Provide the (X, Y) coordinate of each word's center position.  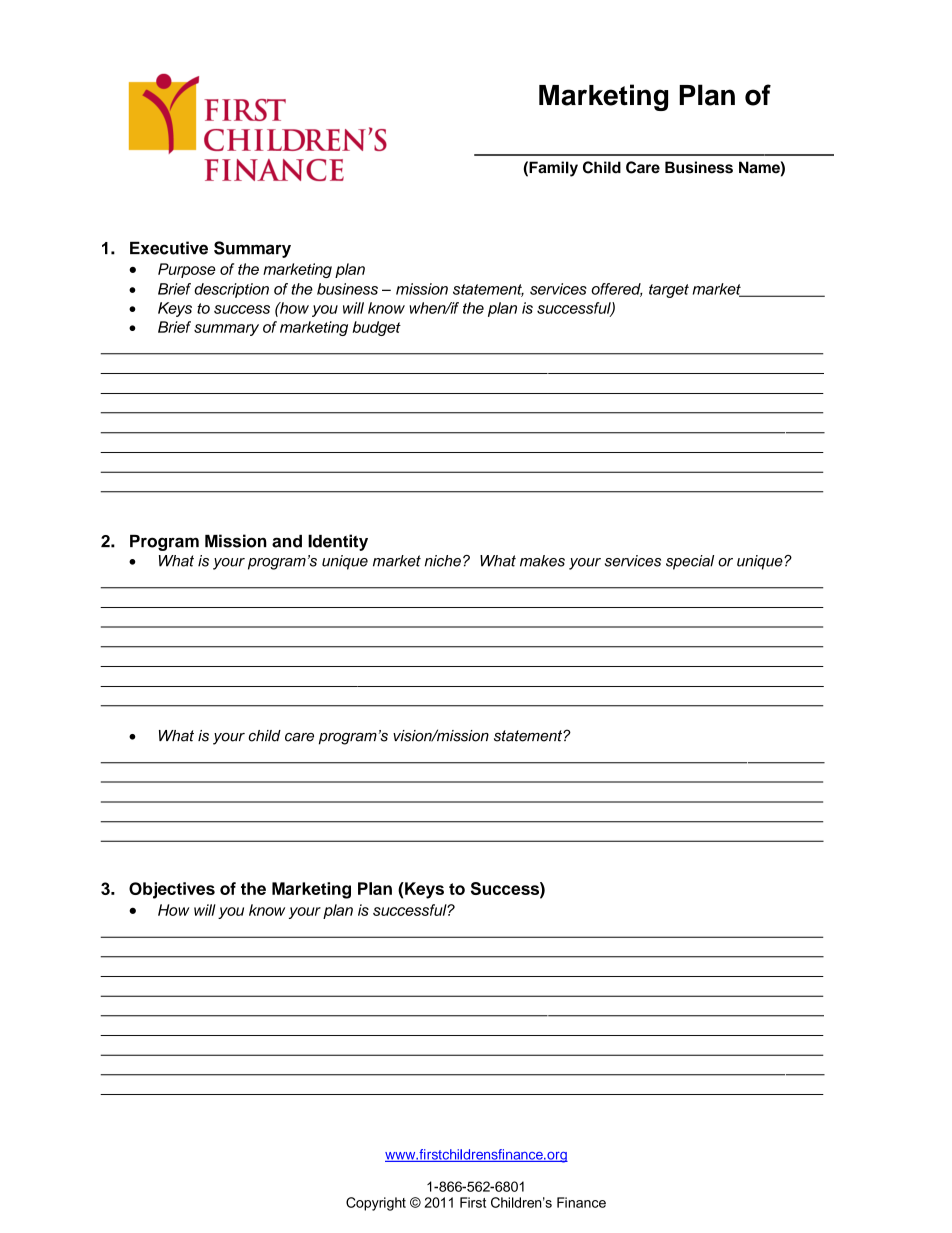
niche (443, 561)
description (231, 290)
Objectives (172, 890)
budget (376, 328)
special (690, 562)
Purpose (187, 270)
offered (617, 290)
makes (542, 561)
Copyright (376, 1204)
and (287, 541)
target (669, 291)
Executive (169, 248)
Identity (338, 542)
